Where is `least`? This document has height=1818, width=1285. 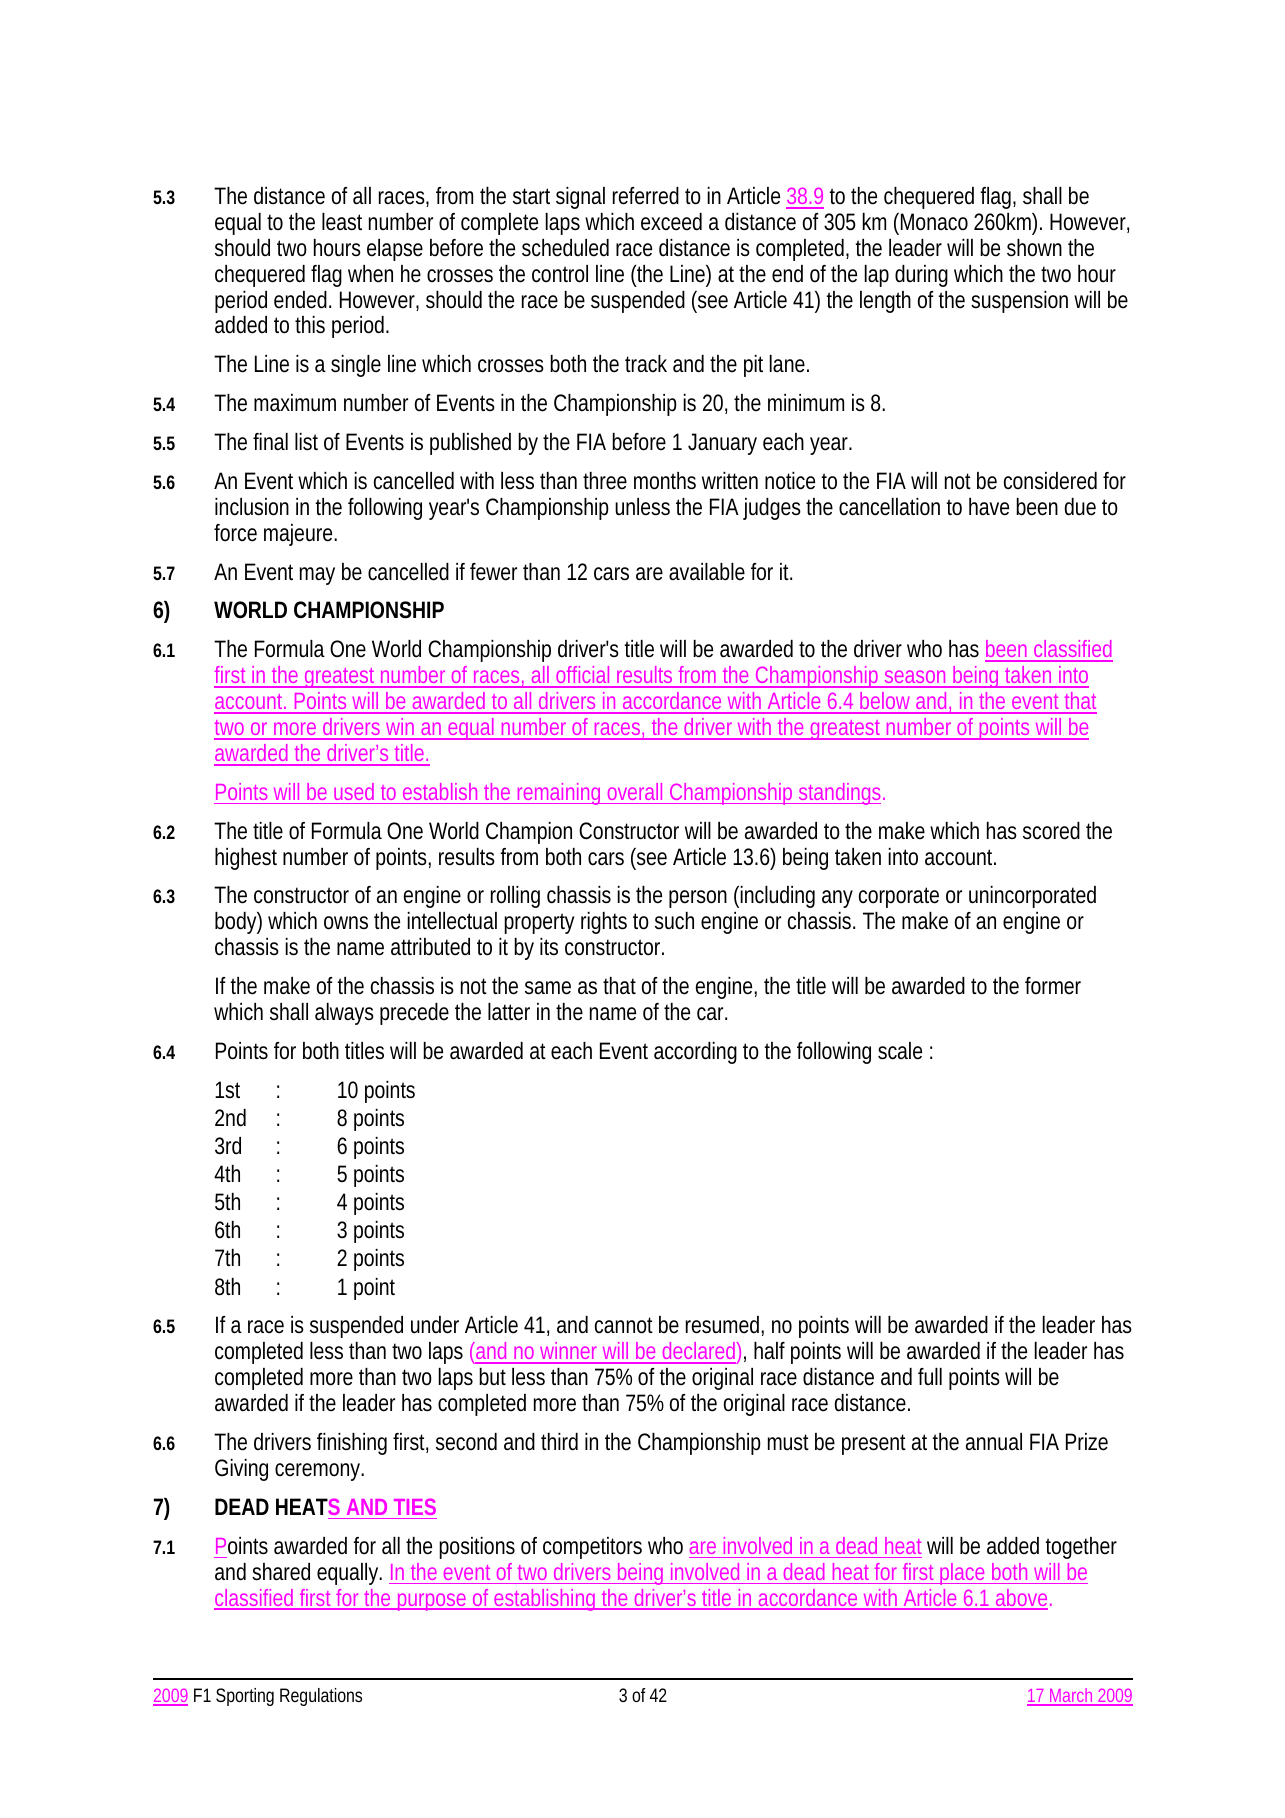 least is located at coordinates (342, 222).
